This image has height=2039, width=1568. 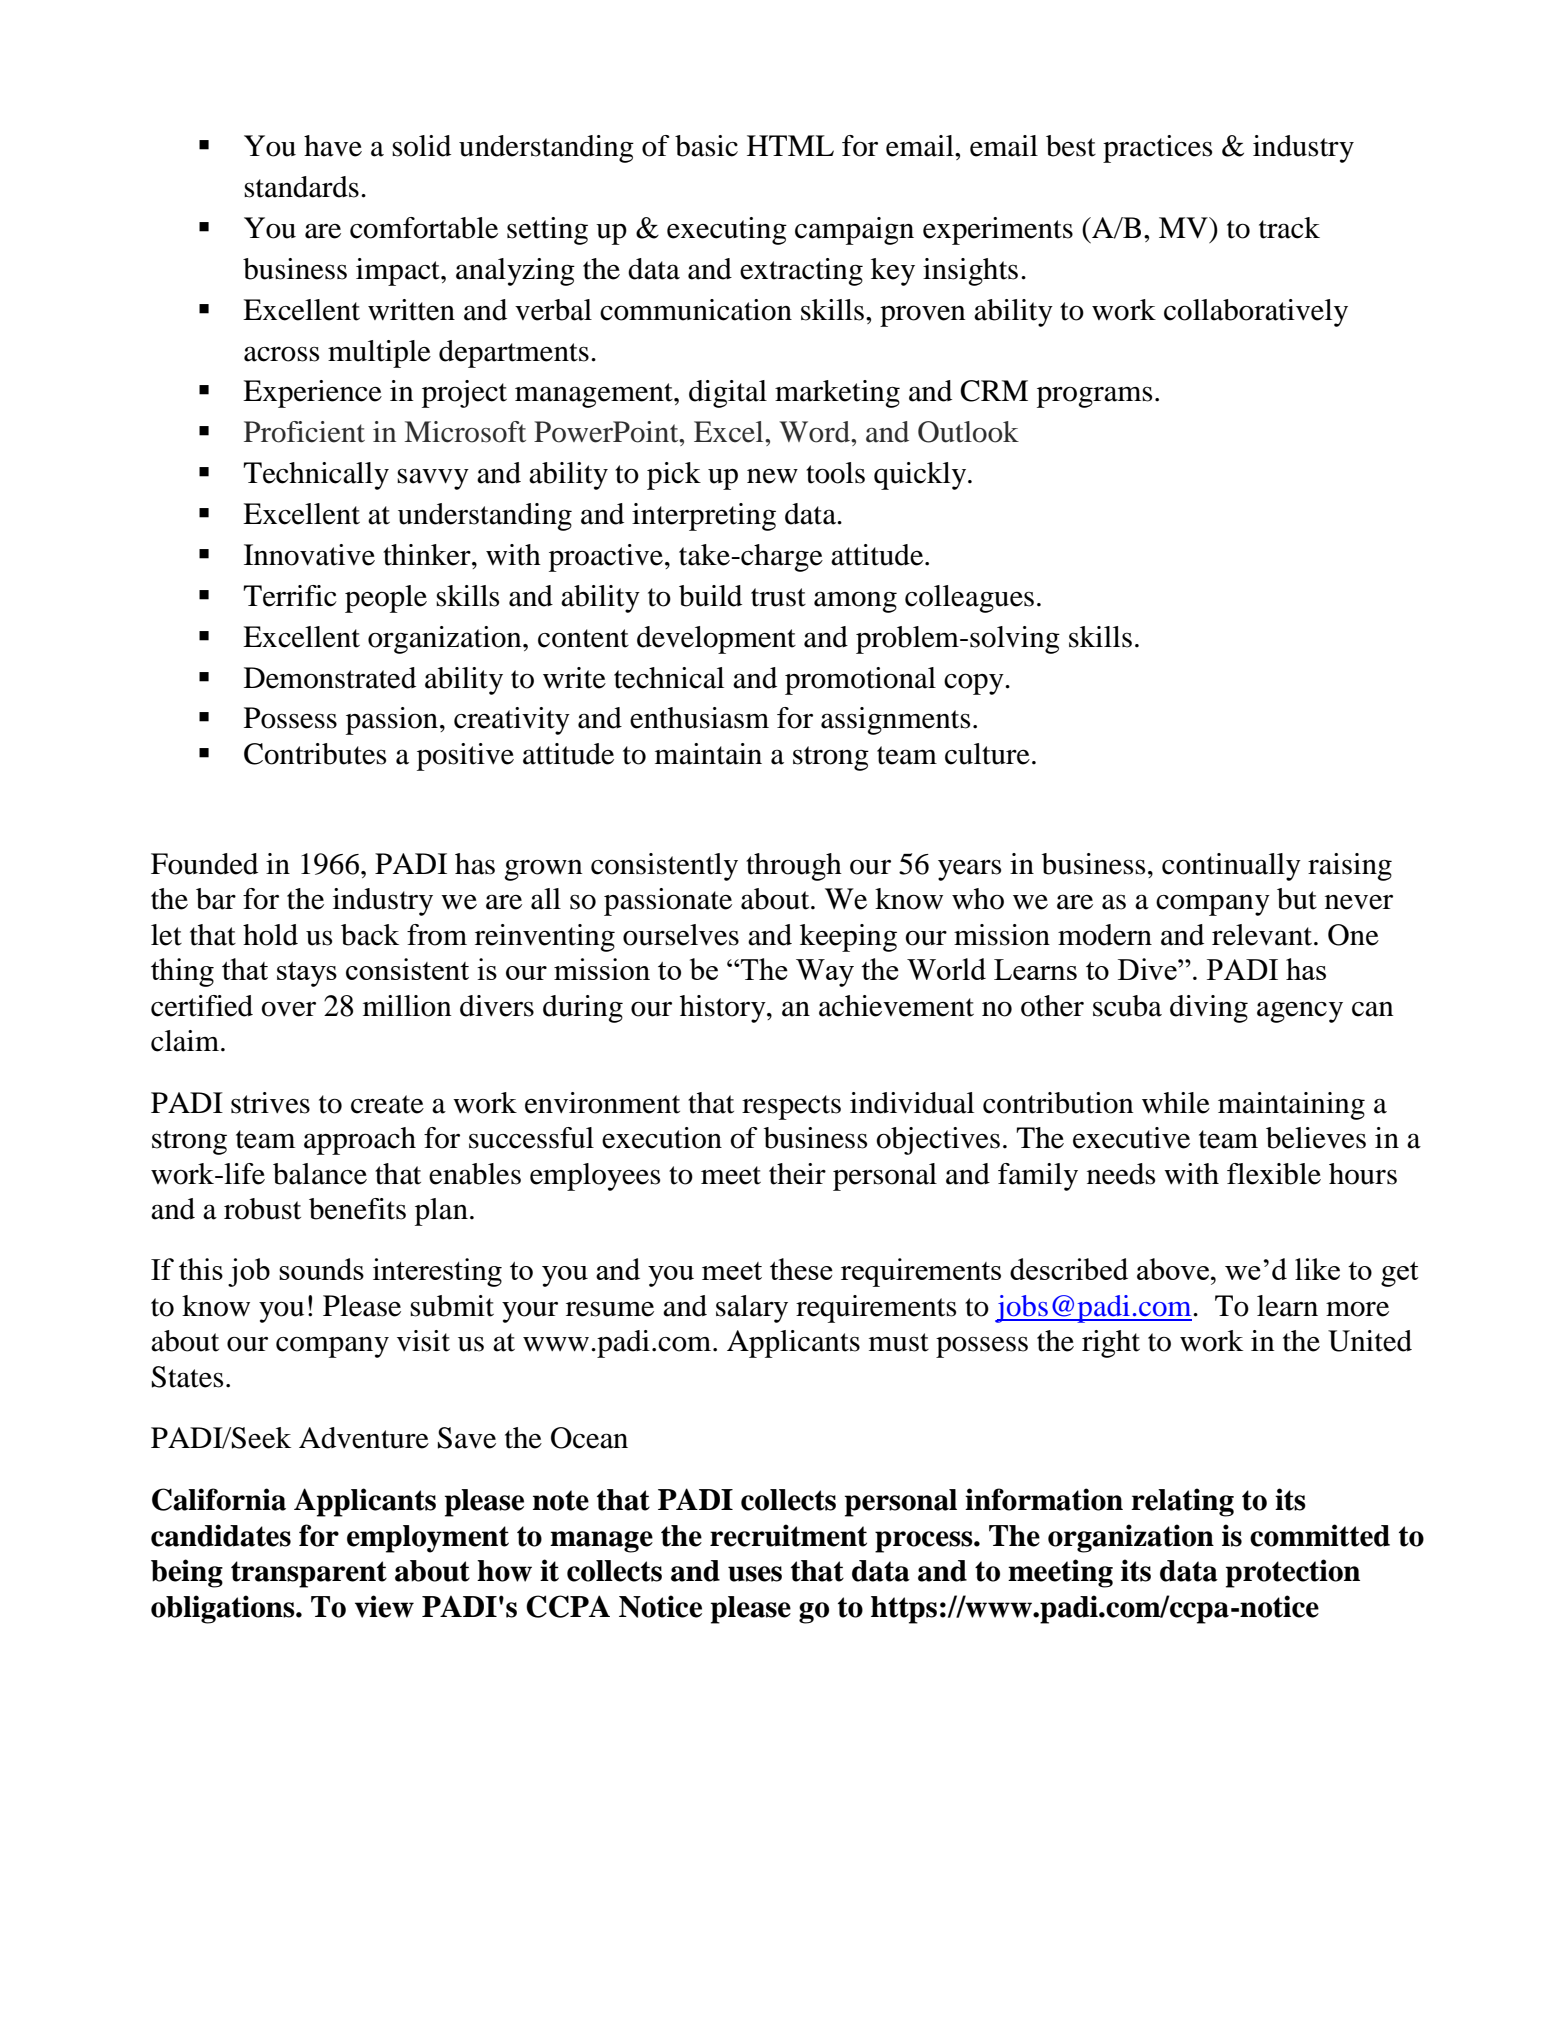 I want to click on standards, so click(x=301, y=187).
